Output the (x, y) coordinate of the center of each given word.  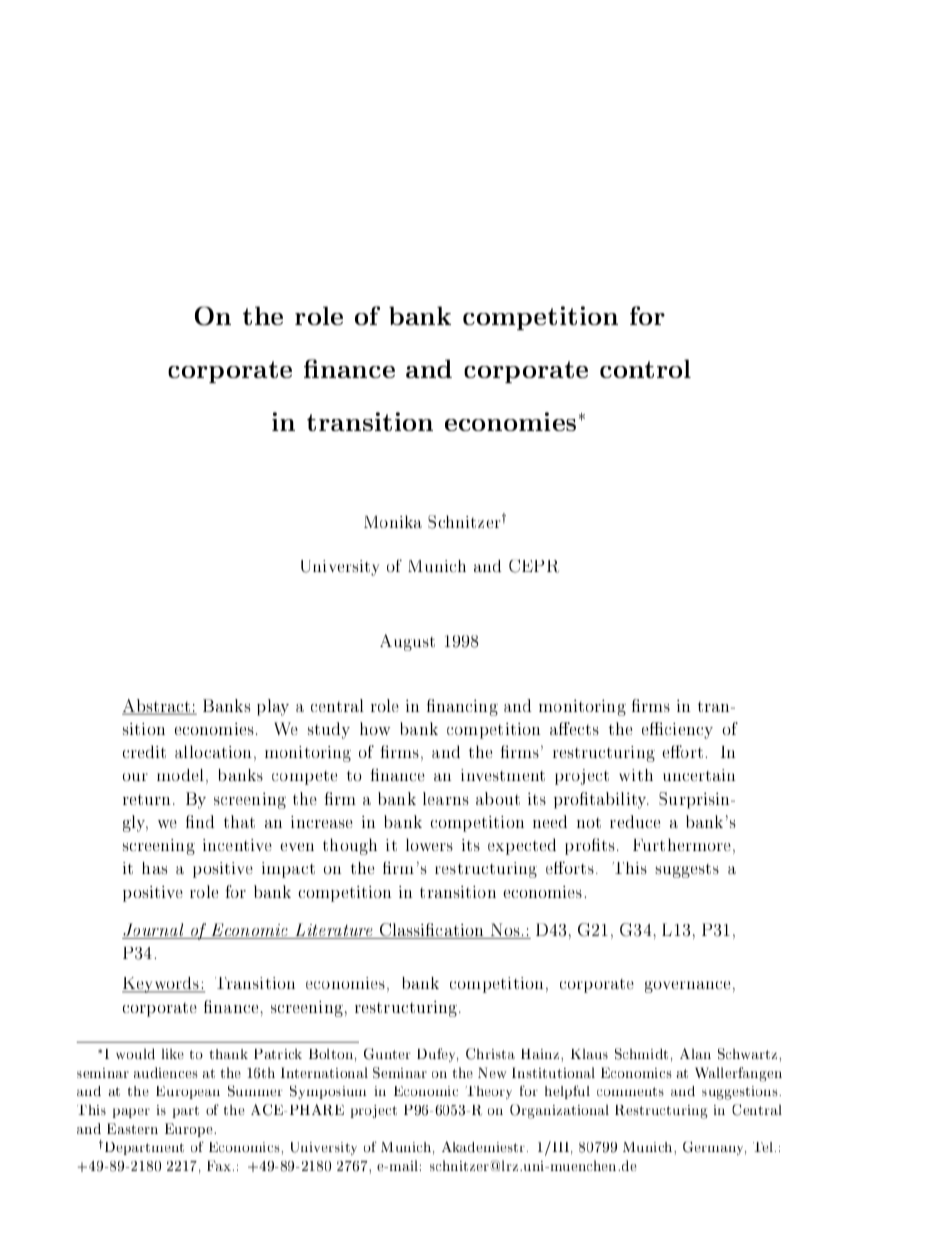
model (180, 775)
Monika (393, 521)
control (645, 368)
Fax (220, 1165)
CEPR (534, 566)
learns (446, 798)
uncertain (699, 775)
